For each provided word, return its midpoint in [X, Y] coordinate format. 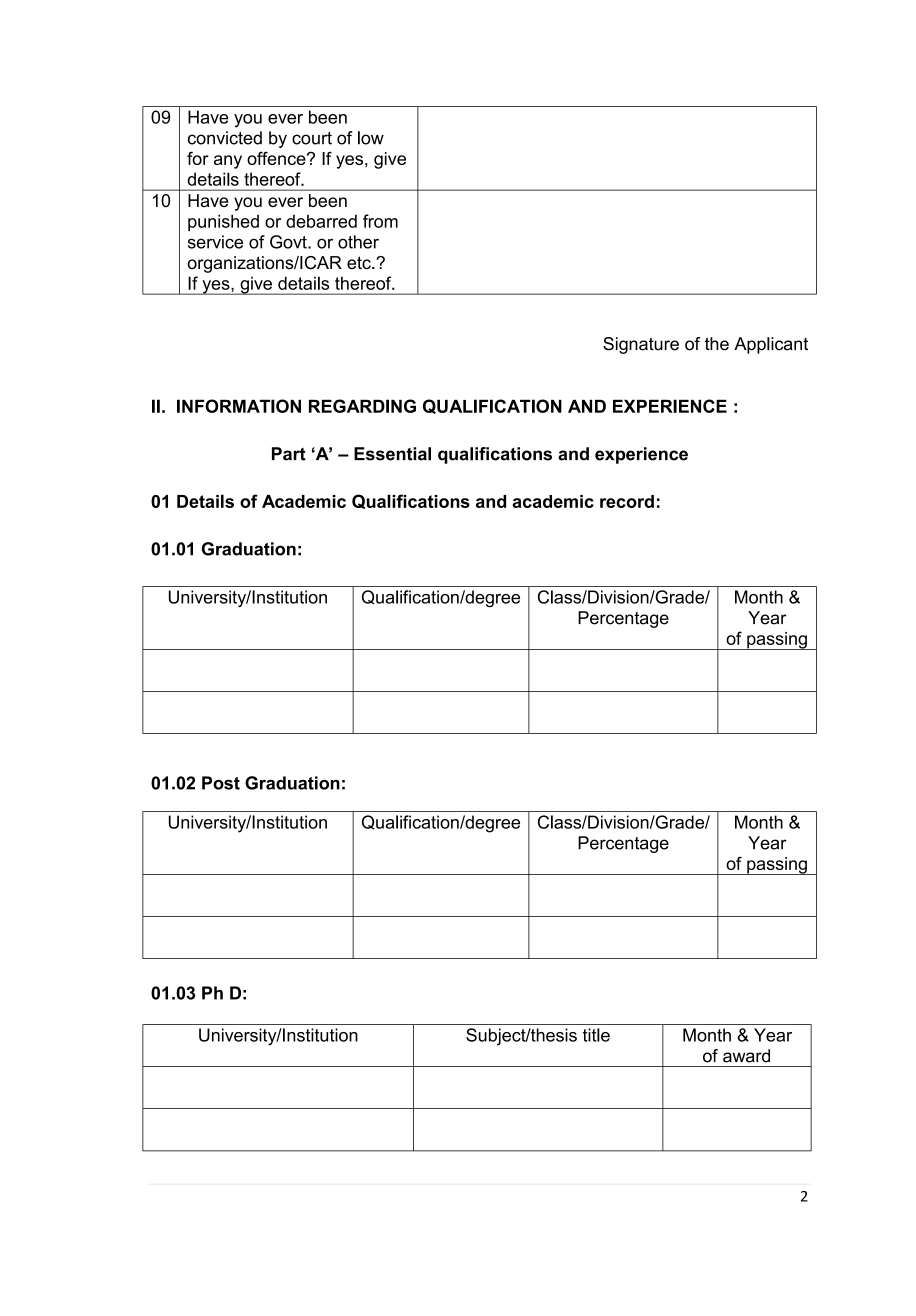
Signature [641, 345]
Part [289, 454]
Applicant [771, 345]
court [312, 138]
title [596, 1035]
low [371, 138]
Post [221, 783]
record [627, 501]
